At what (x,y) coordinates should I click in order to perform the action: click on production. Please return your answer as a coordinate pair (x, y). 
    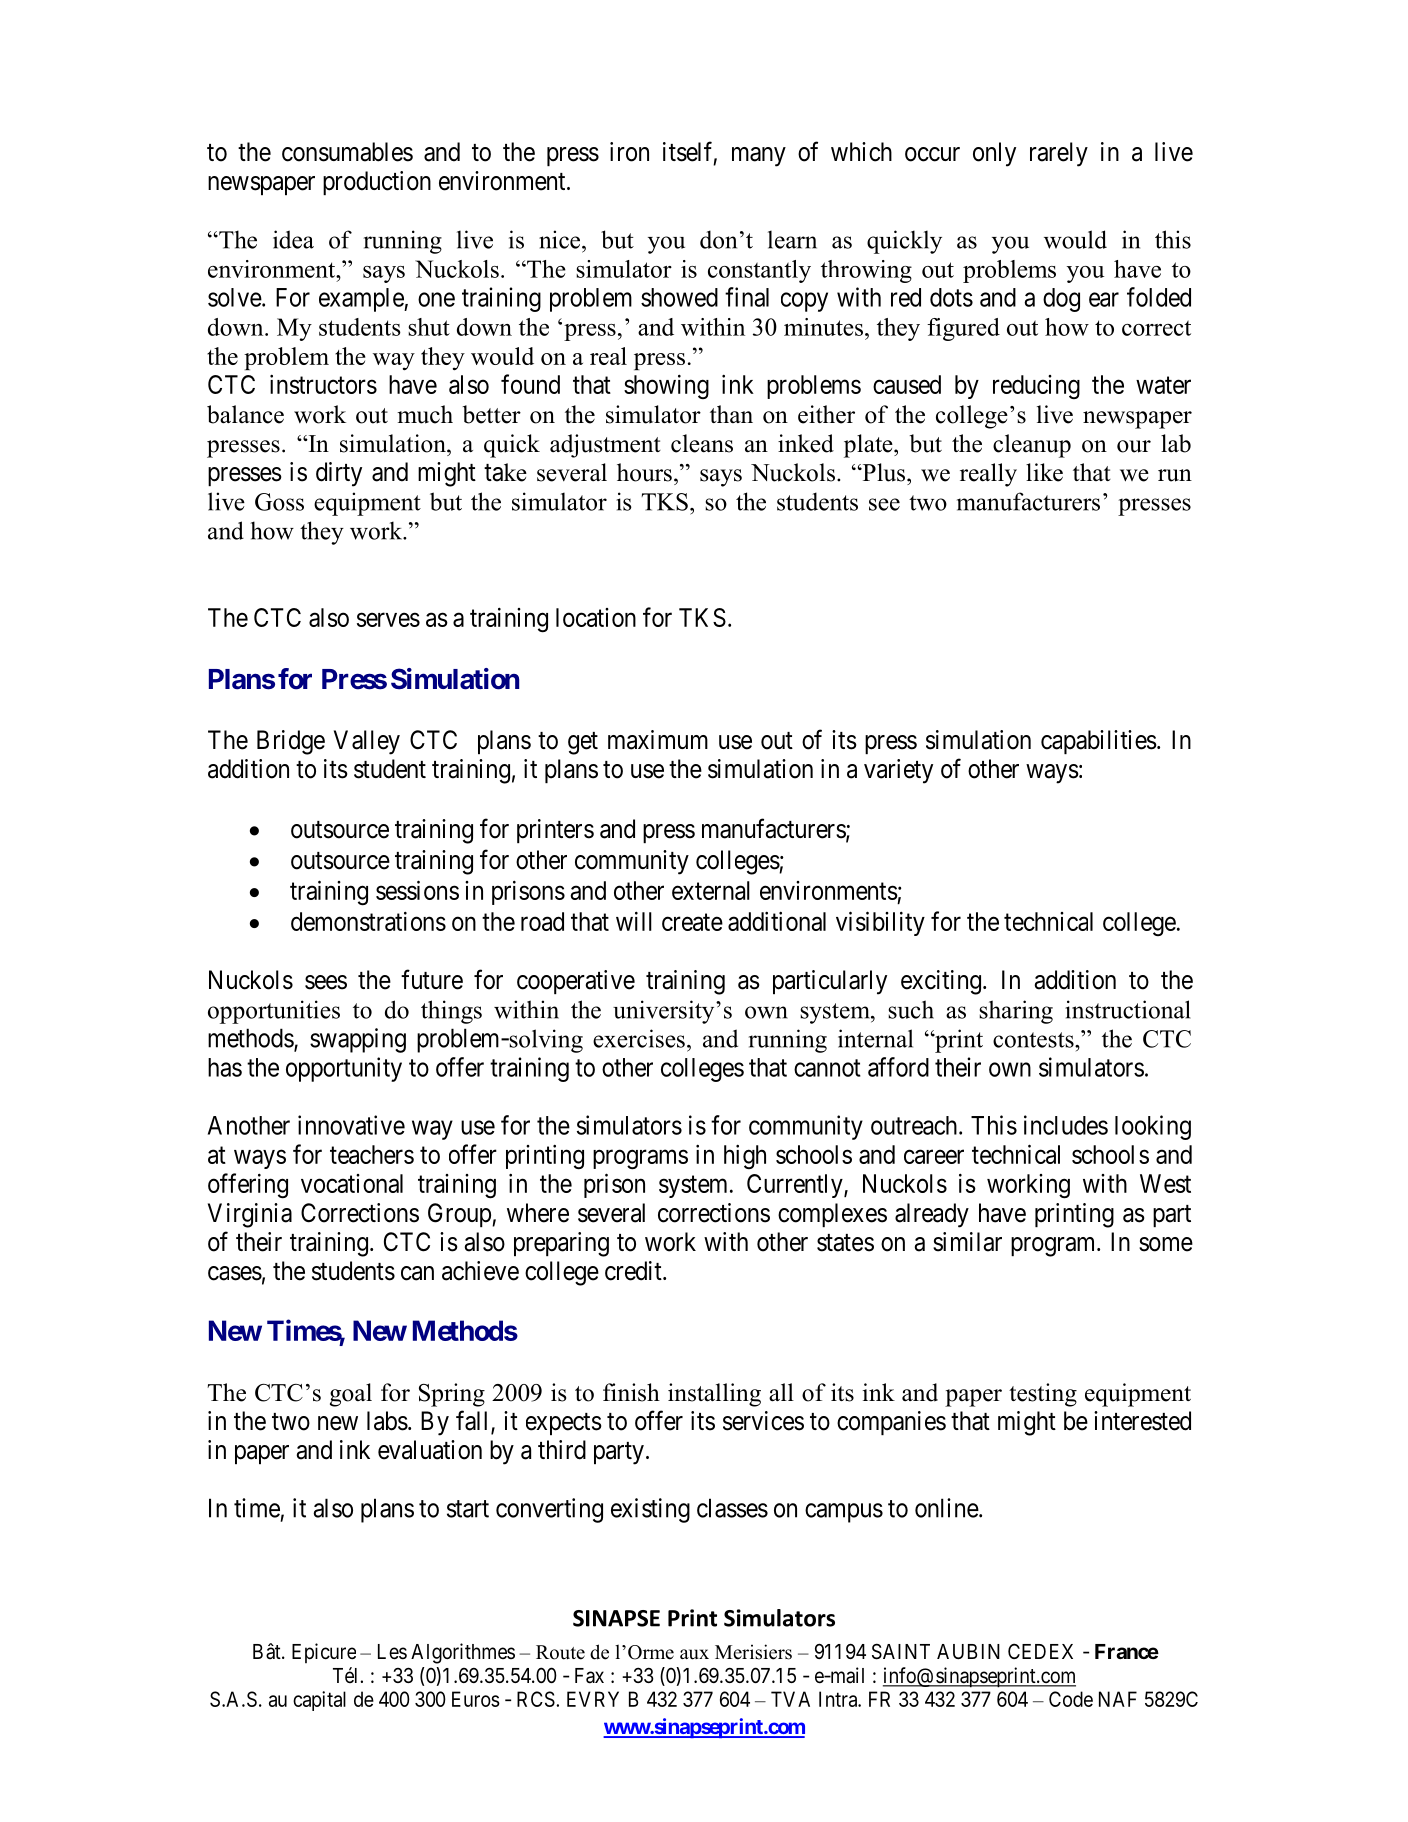
    Looking at the image, I should click on (377, 183).
